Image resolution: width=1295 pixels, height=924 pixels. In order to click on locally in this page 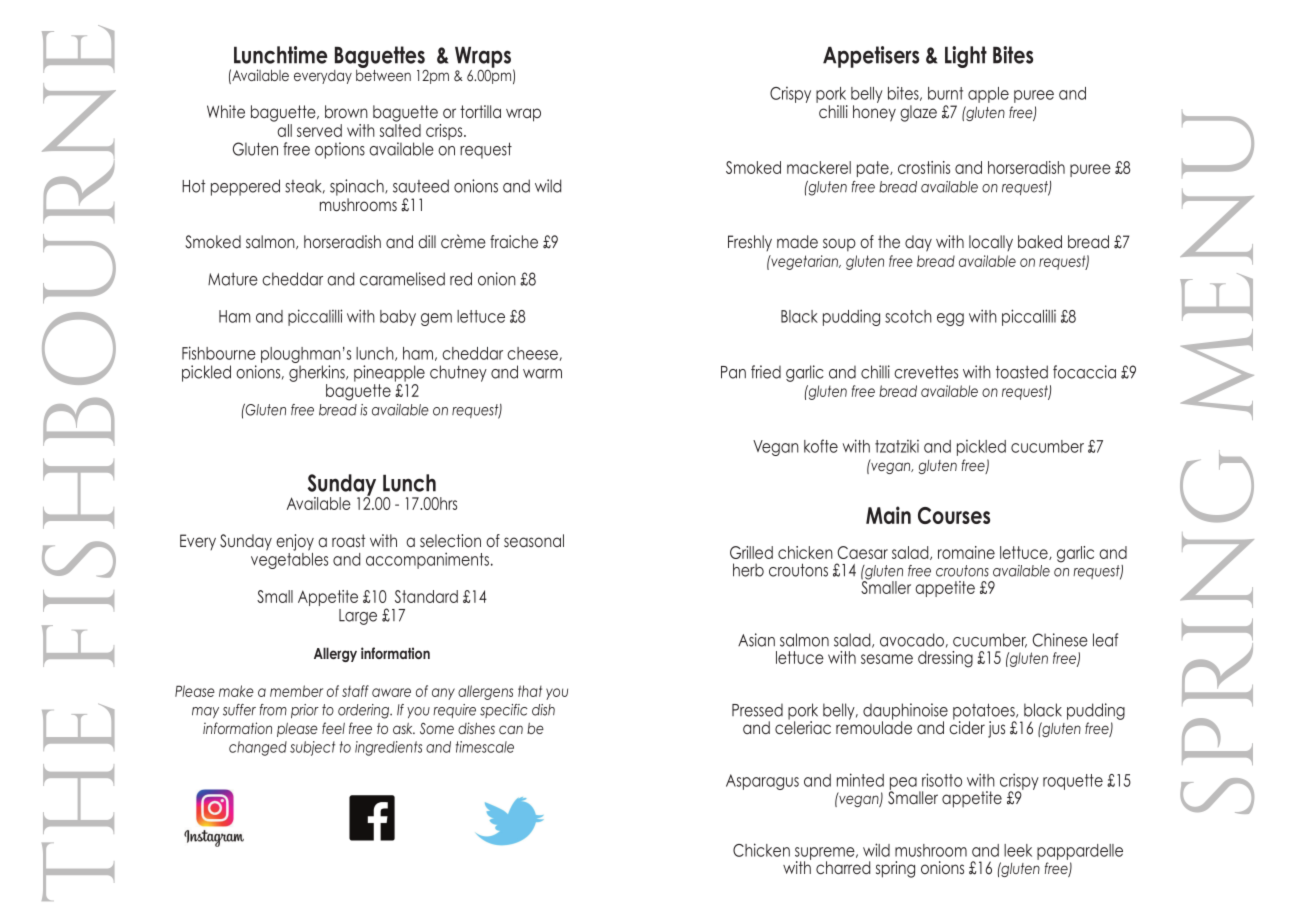, I will do `click(991, 243)`.
